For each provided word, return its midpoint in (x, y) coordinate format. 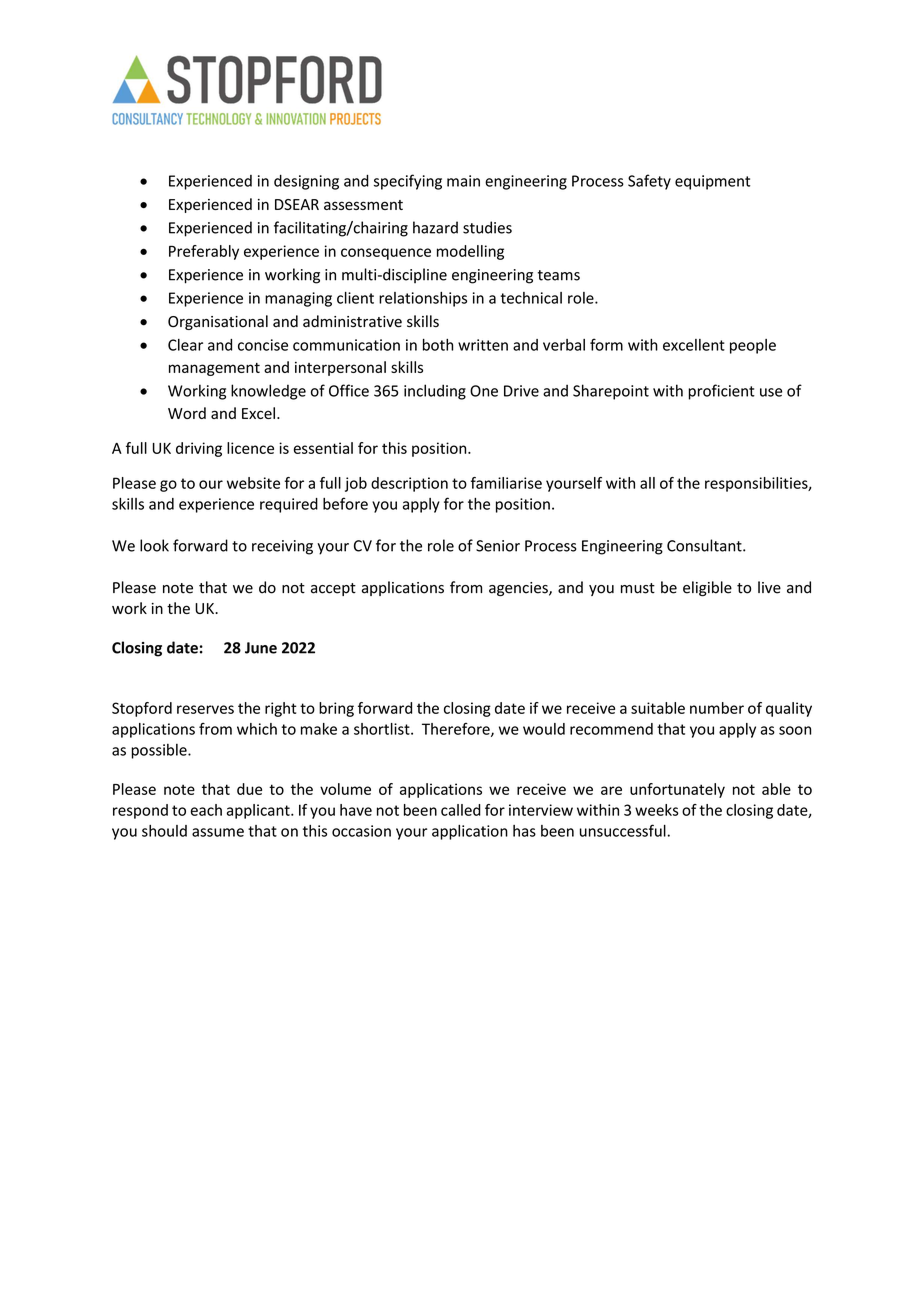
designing (306, 182)
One (484, 391)
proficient (721, 392)
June (261, 648)
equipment (712, 182)
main (463, 181)
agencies (519, 589)
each (206, 810)
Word (187, 413)
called (461, 810)
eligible (707, 588)
